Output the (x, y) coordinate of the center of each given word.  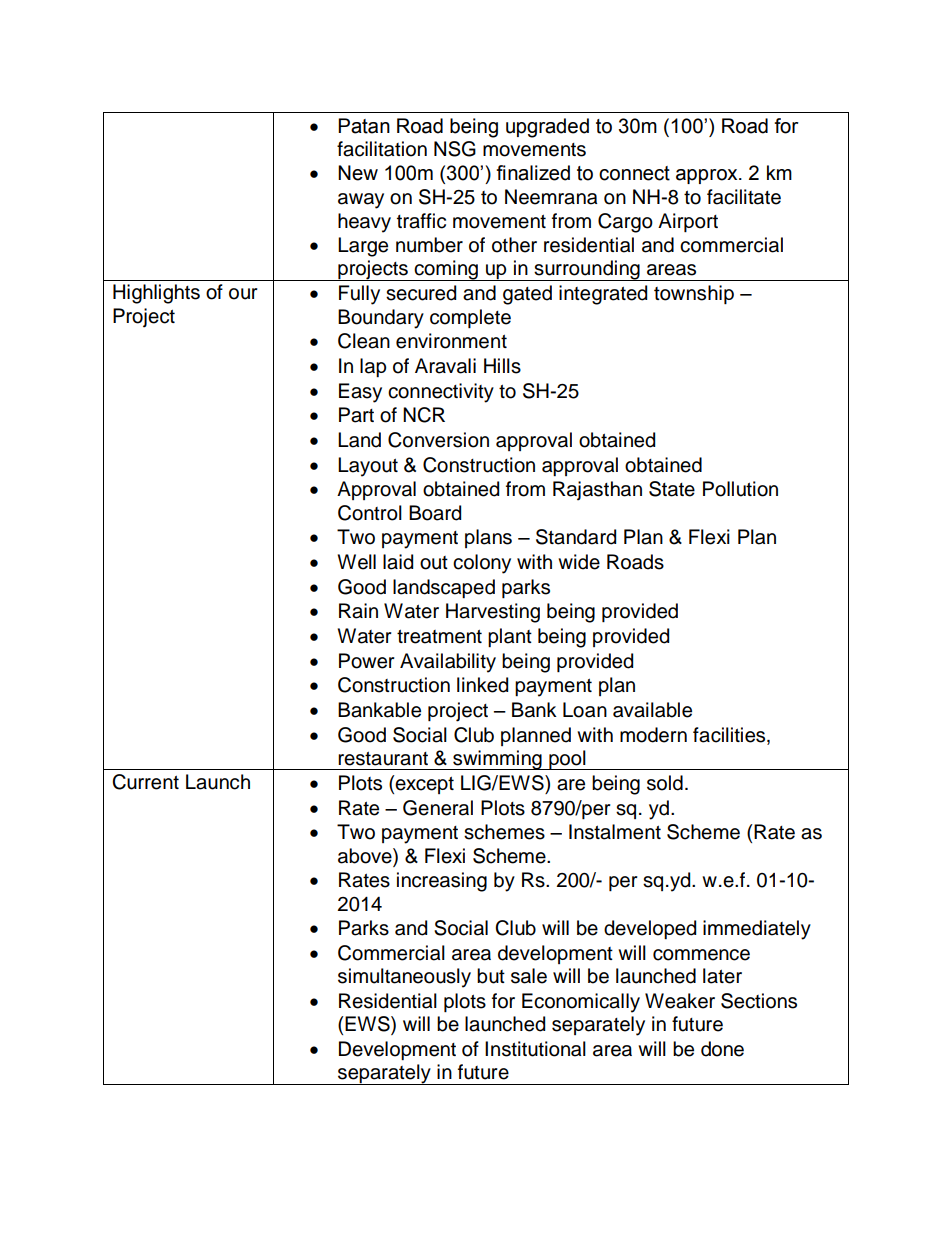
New (358, 173)
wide (579, 562)
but (491, 976)
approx (708, 176)
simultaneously (404, 978)
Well (356, 562)
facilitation (382, 149)
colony (482, 564)
